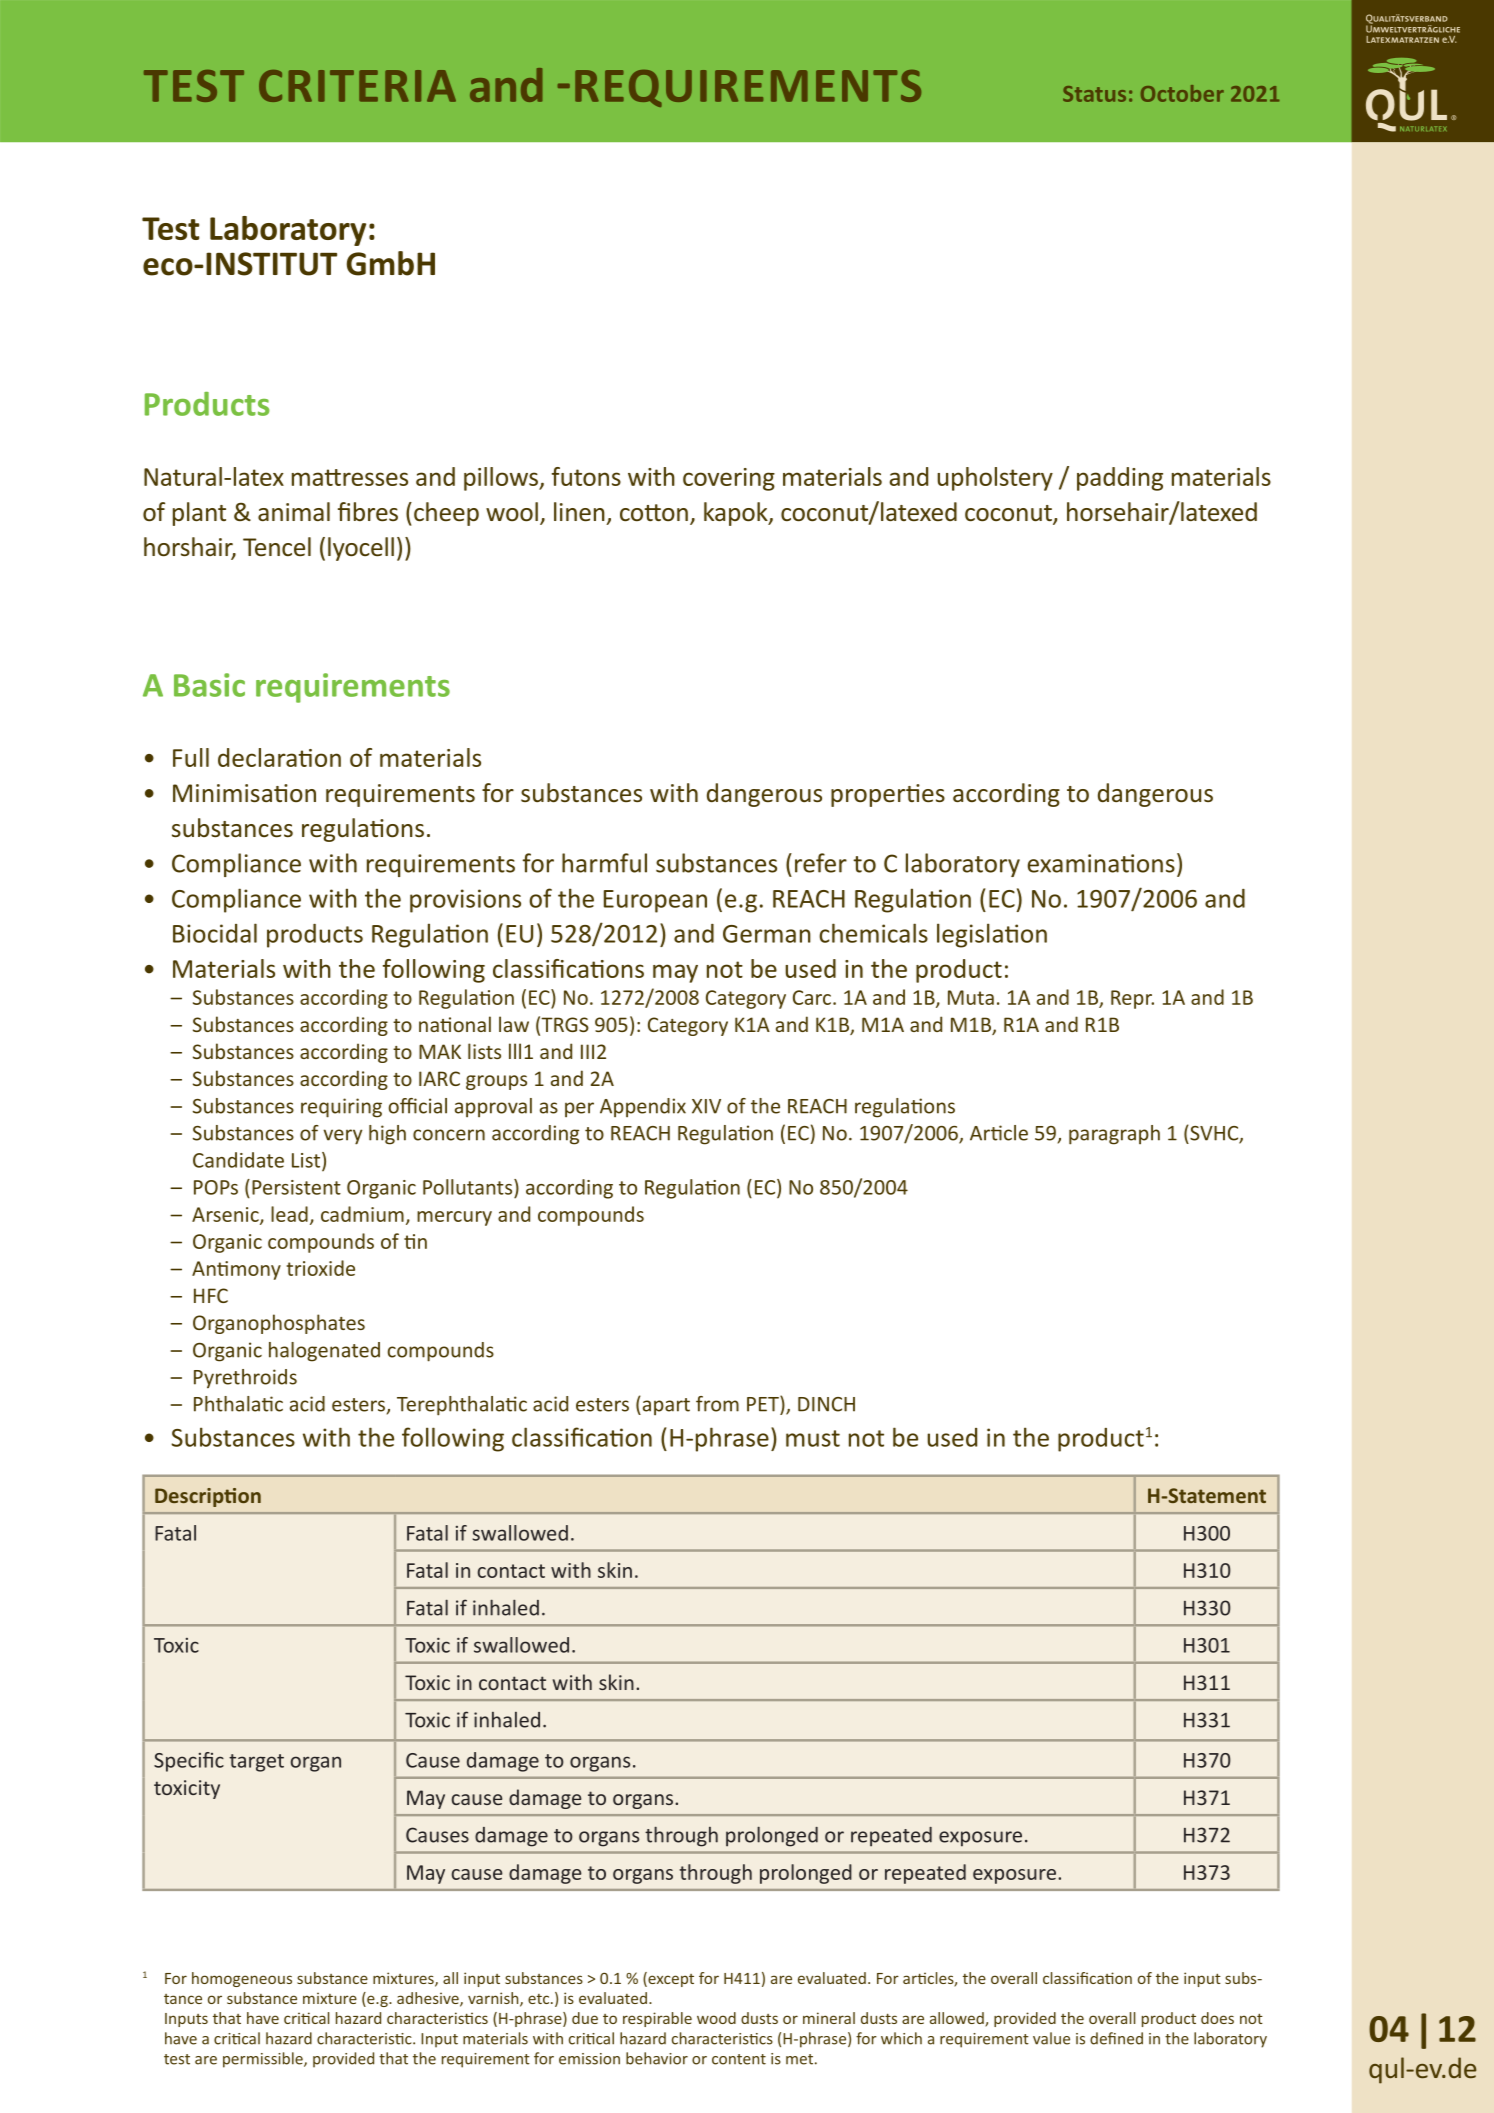  What do you see at coordinates (242, 1979) in the document?
I see `homogeneous` at bounding box center [242, 1979].
